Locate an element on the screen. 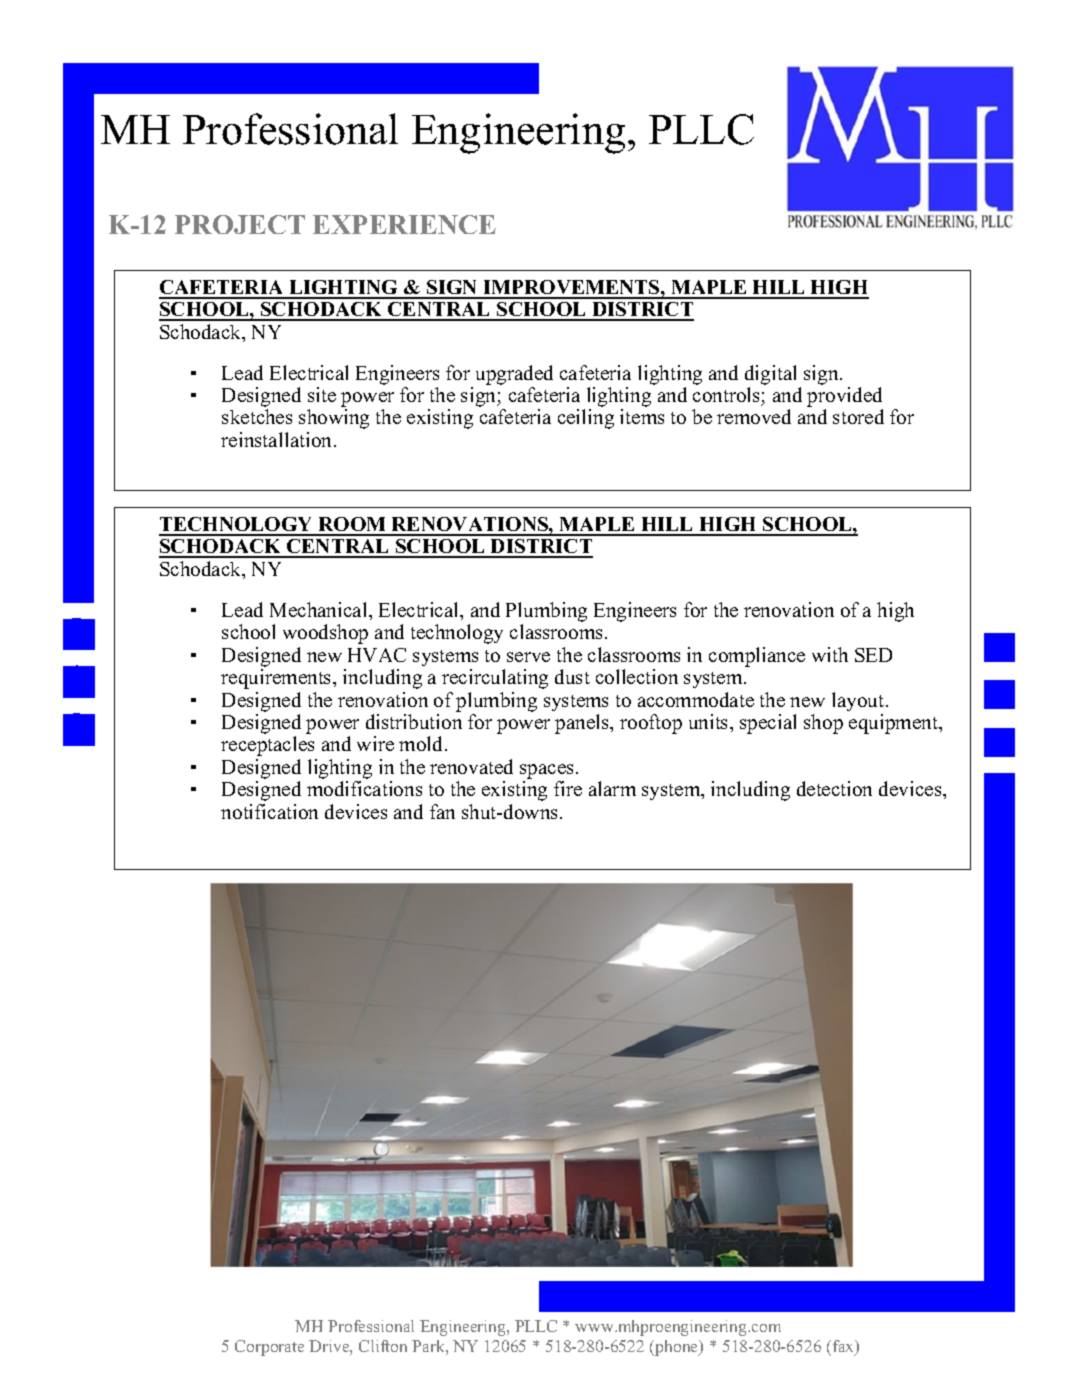 The image size is (1078, 1396). PROJECT is located at coordinates (240, 224).
